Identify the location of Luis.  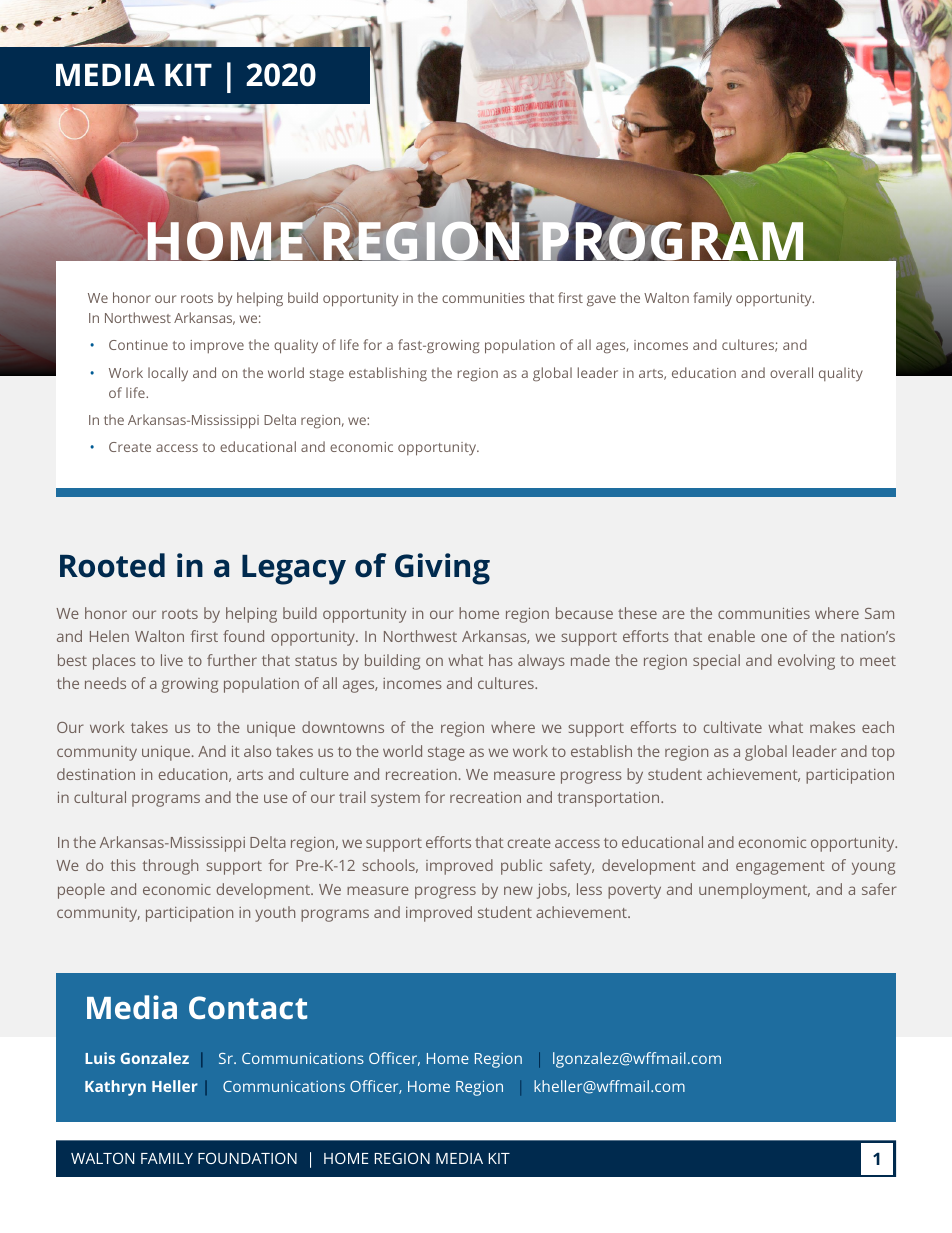
(100, 1058).
